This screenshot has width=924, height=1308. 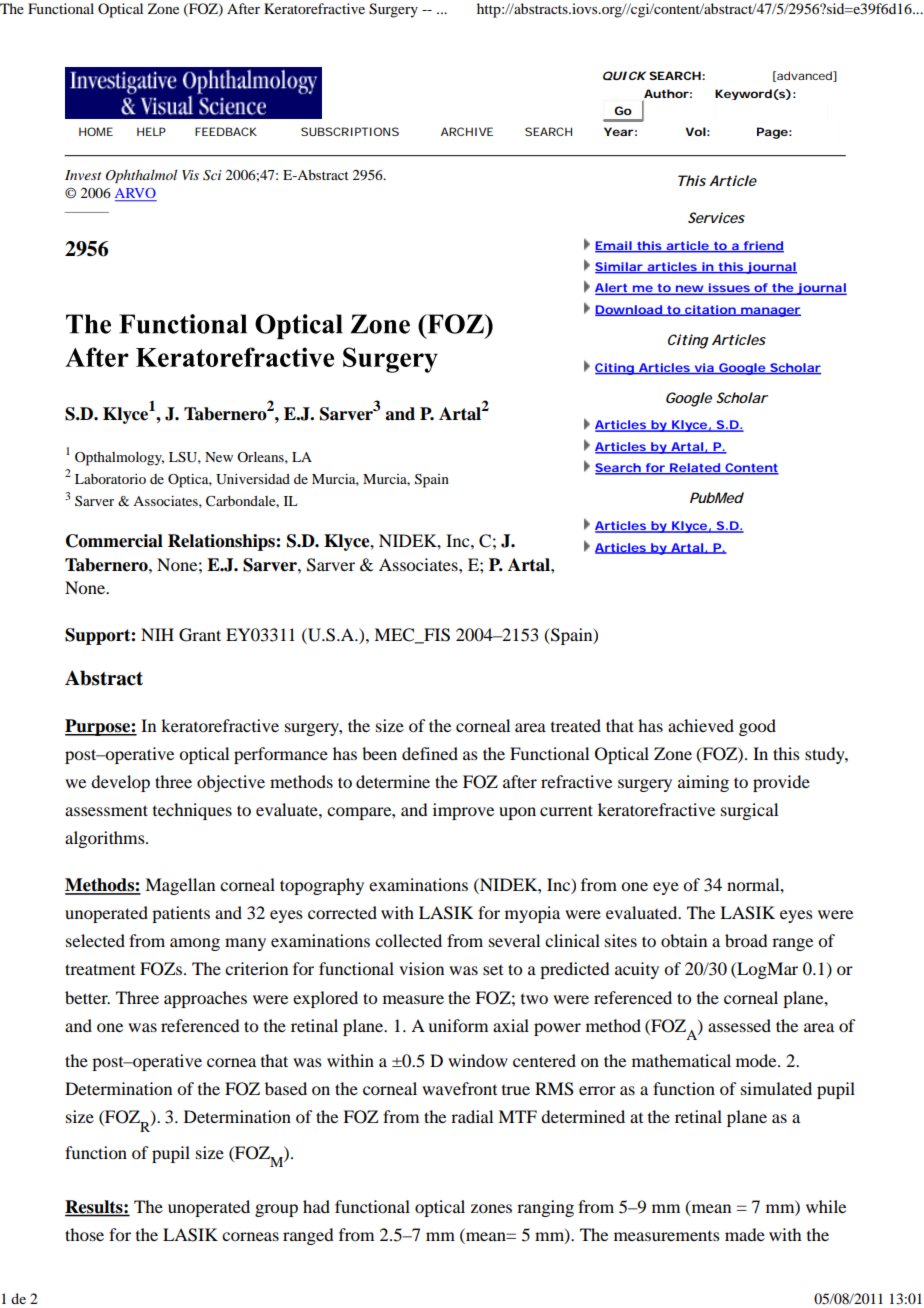 What do you see at coordinates (745, 1234) in the screenshot?
I see `made` at bounding box center [745, 1234].
